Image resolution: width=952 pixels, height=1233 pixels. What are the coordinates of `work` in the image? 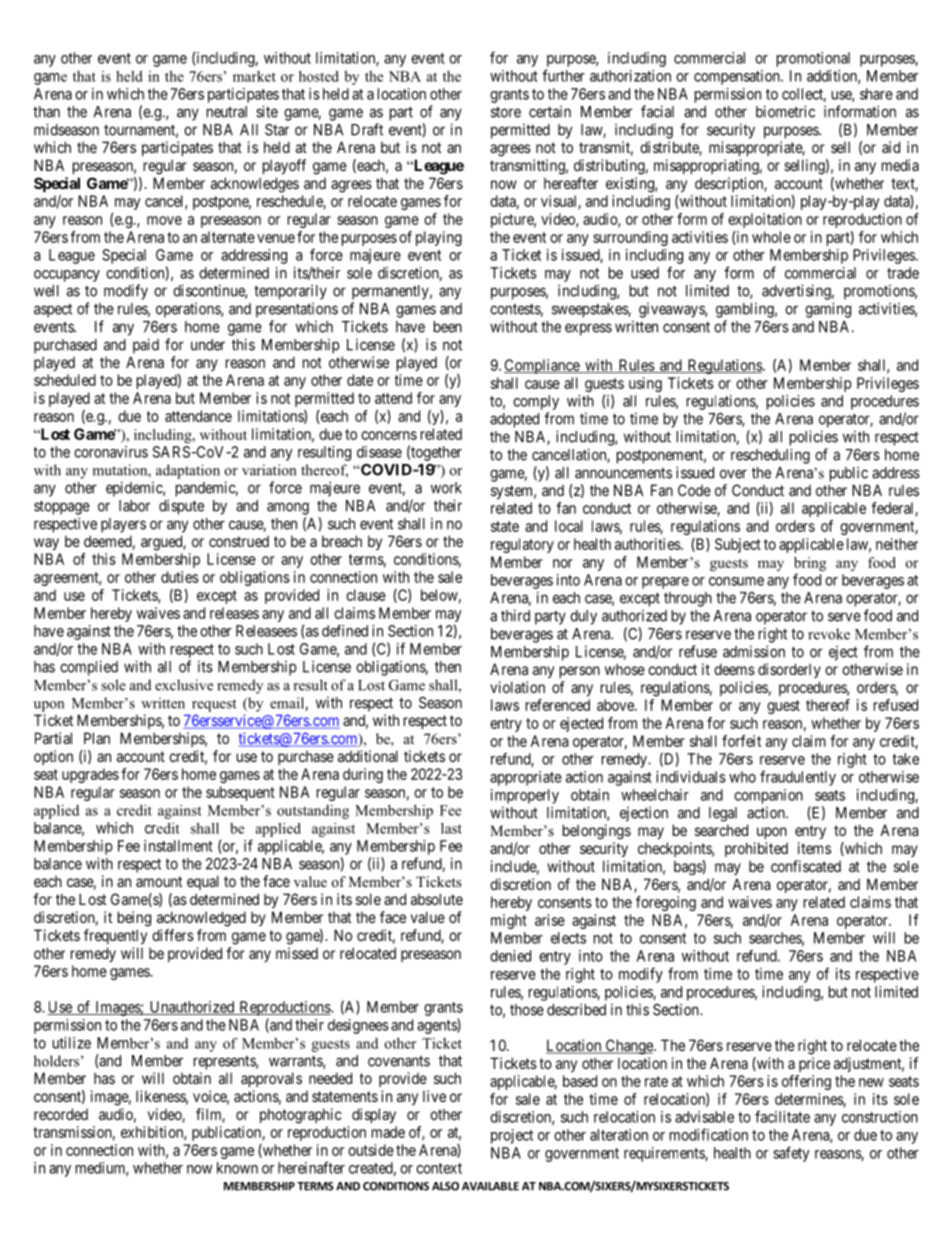 It's located at (446, 488).
